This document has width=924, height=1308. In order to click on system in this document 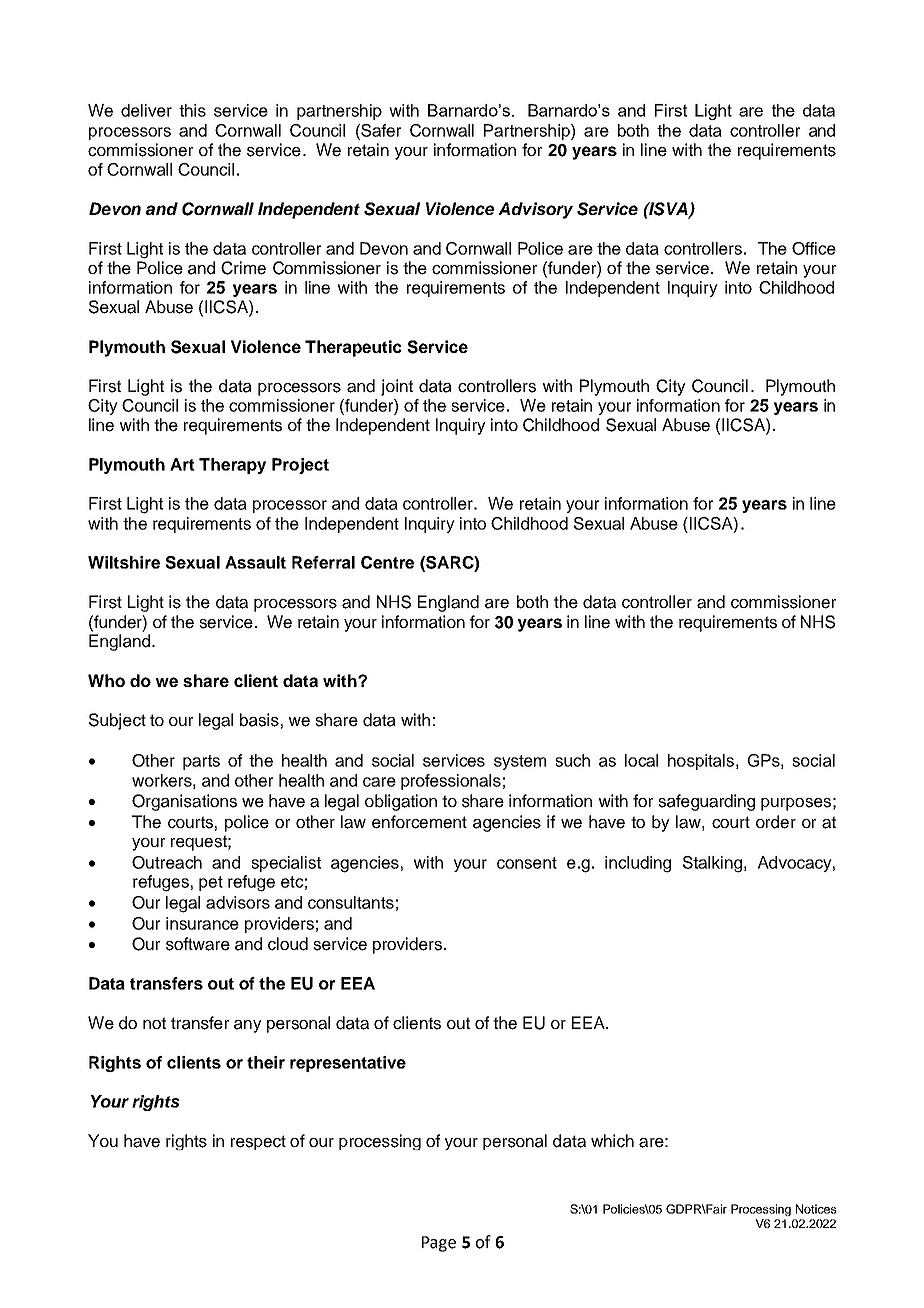, I will do `click(520, 762)`.
